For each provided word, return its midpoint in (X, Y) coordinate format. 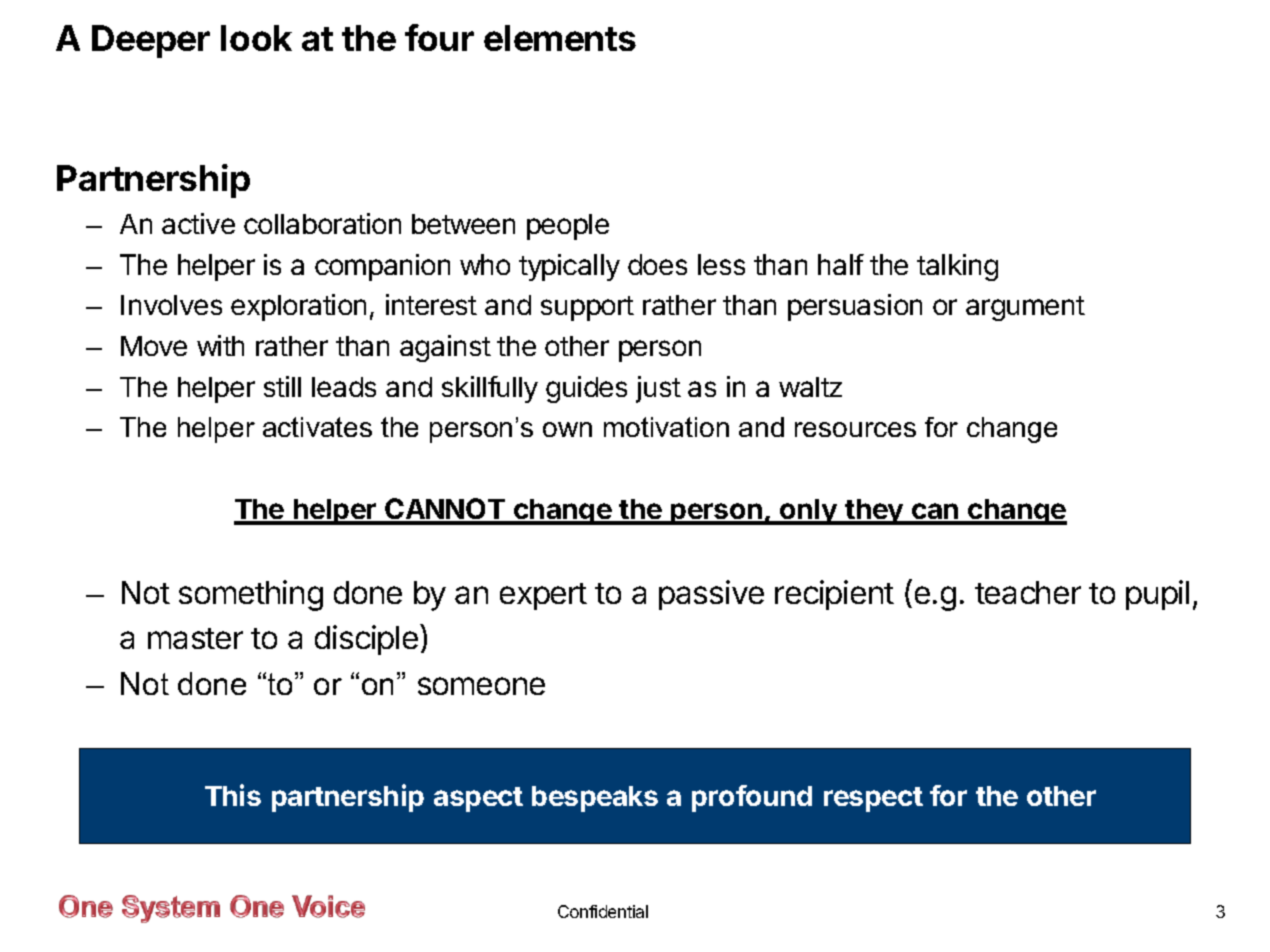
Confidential (603, 911)
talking (957, 267)
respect (873, 799)
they (874, 512)
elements (560, 38)
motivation (666, 427)
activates (317, 427)
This (233, 795)
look (256, 38)
